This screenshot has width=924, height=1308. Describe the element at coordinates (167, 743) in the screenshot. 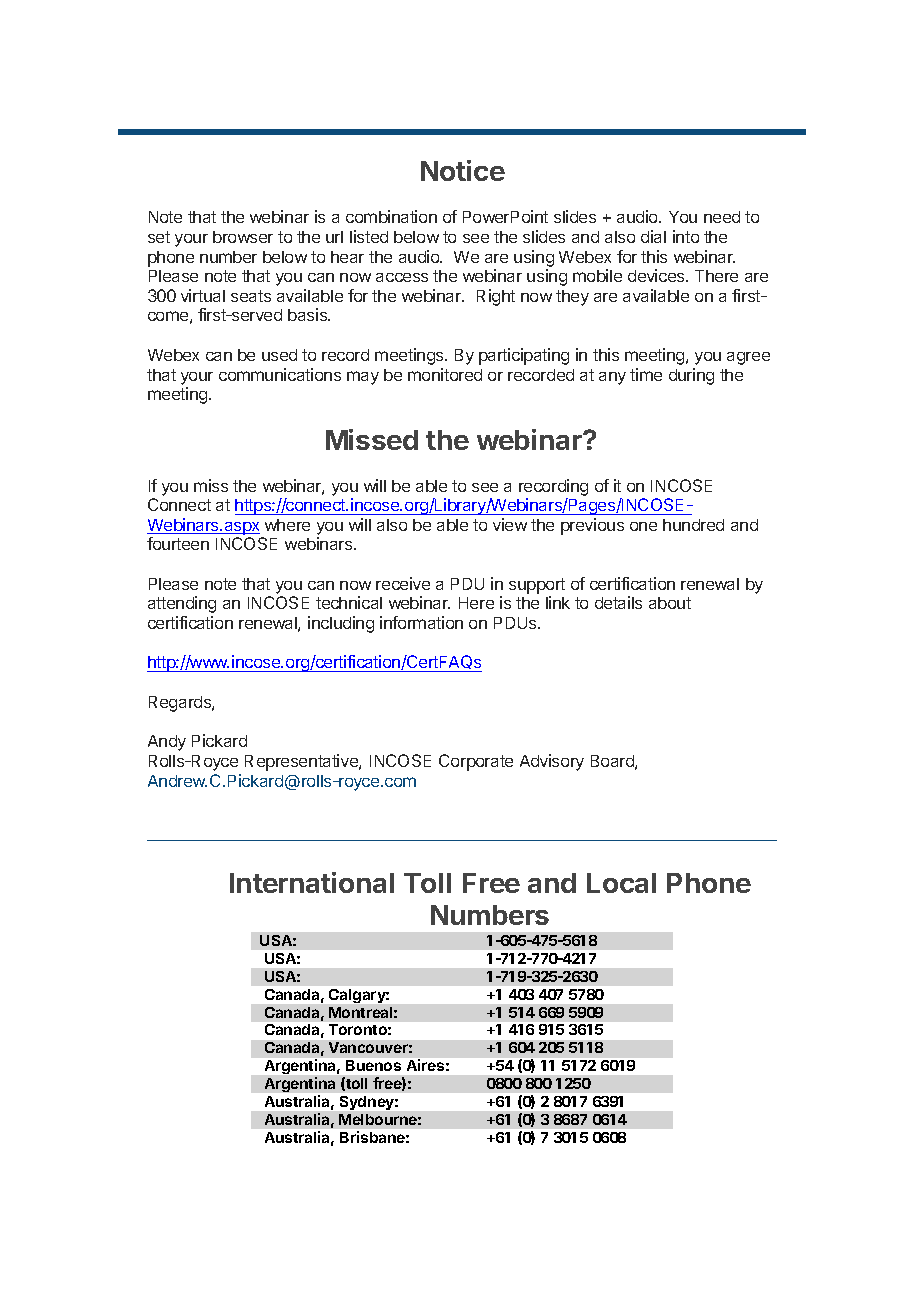

I see `Andy` at that location.
